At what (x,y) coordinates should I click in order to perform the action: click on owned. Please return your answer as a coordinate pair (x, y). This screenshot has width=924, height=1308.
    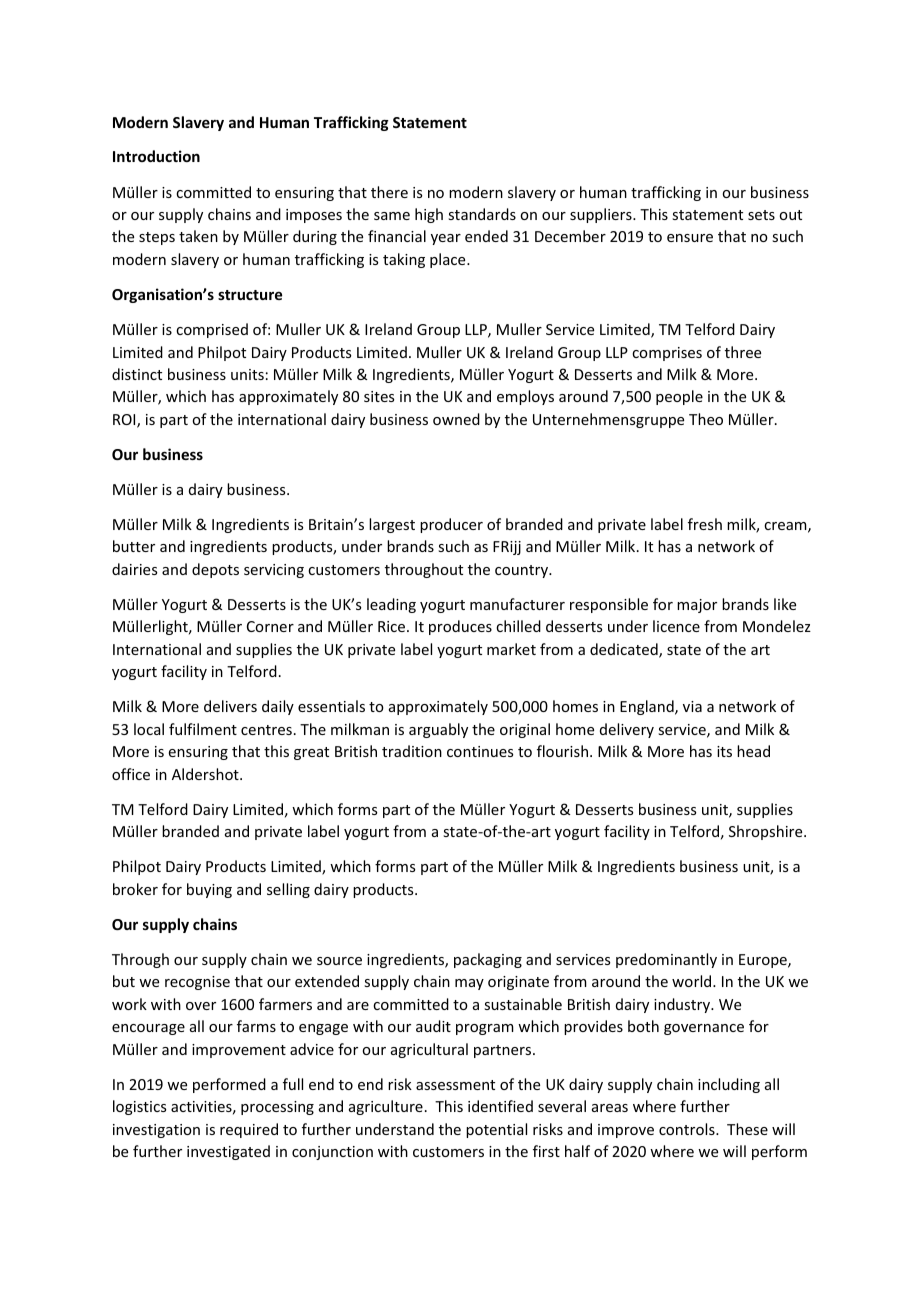
    Looking at the image, I should click on (456, 419).
